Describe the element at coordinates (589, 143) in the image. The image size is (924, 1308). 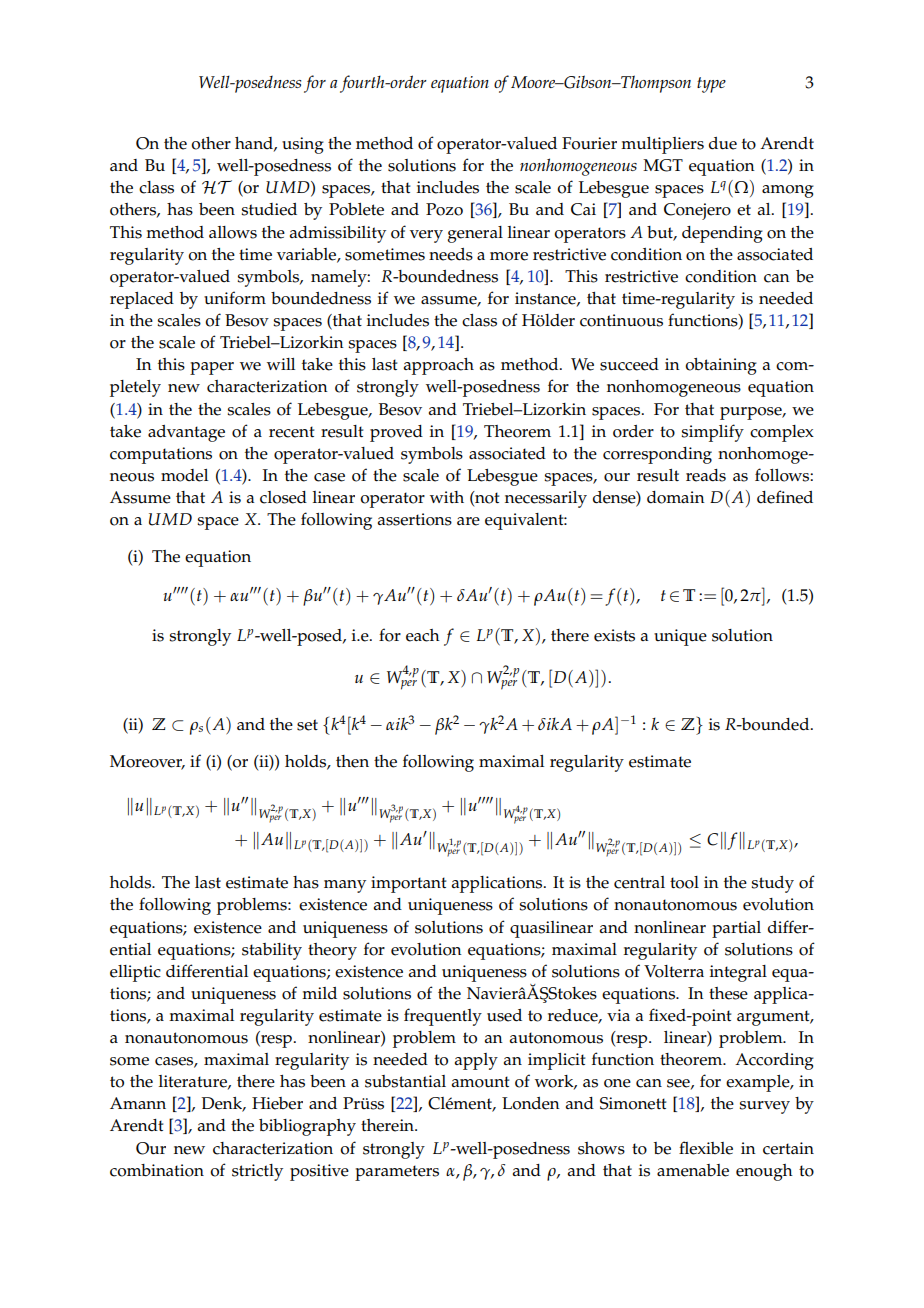
I see `Fourier` at that location.
